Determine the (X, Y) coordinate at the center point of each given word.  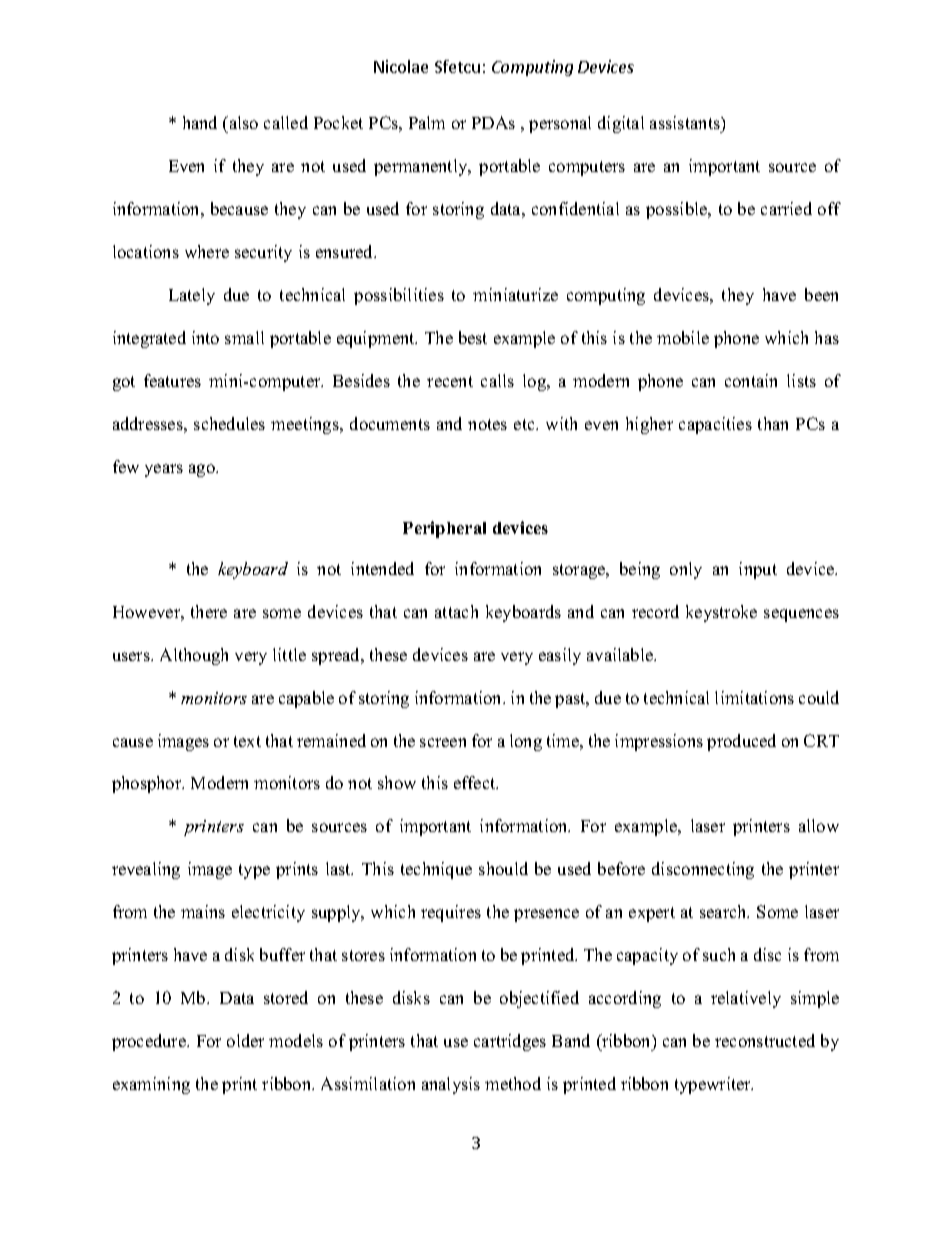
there (209, 611)
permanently (422, 167)
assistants (686, 122)
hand (200, 122)
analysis (451, 1085)
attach (456, 611)
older (245, 1040)
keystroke (721, 613)
